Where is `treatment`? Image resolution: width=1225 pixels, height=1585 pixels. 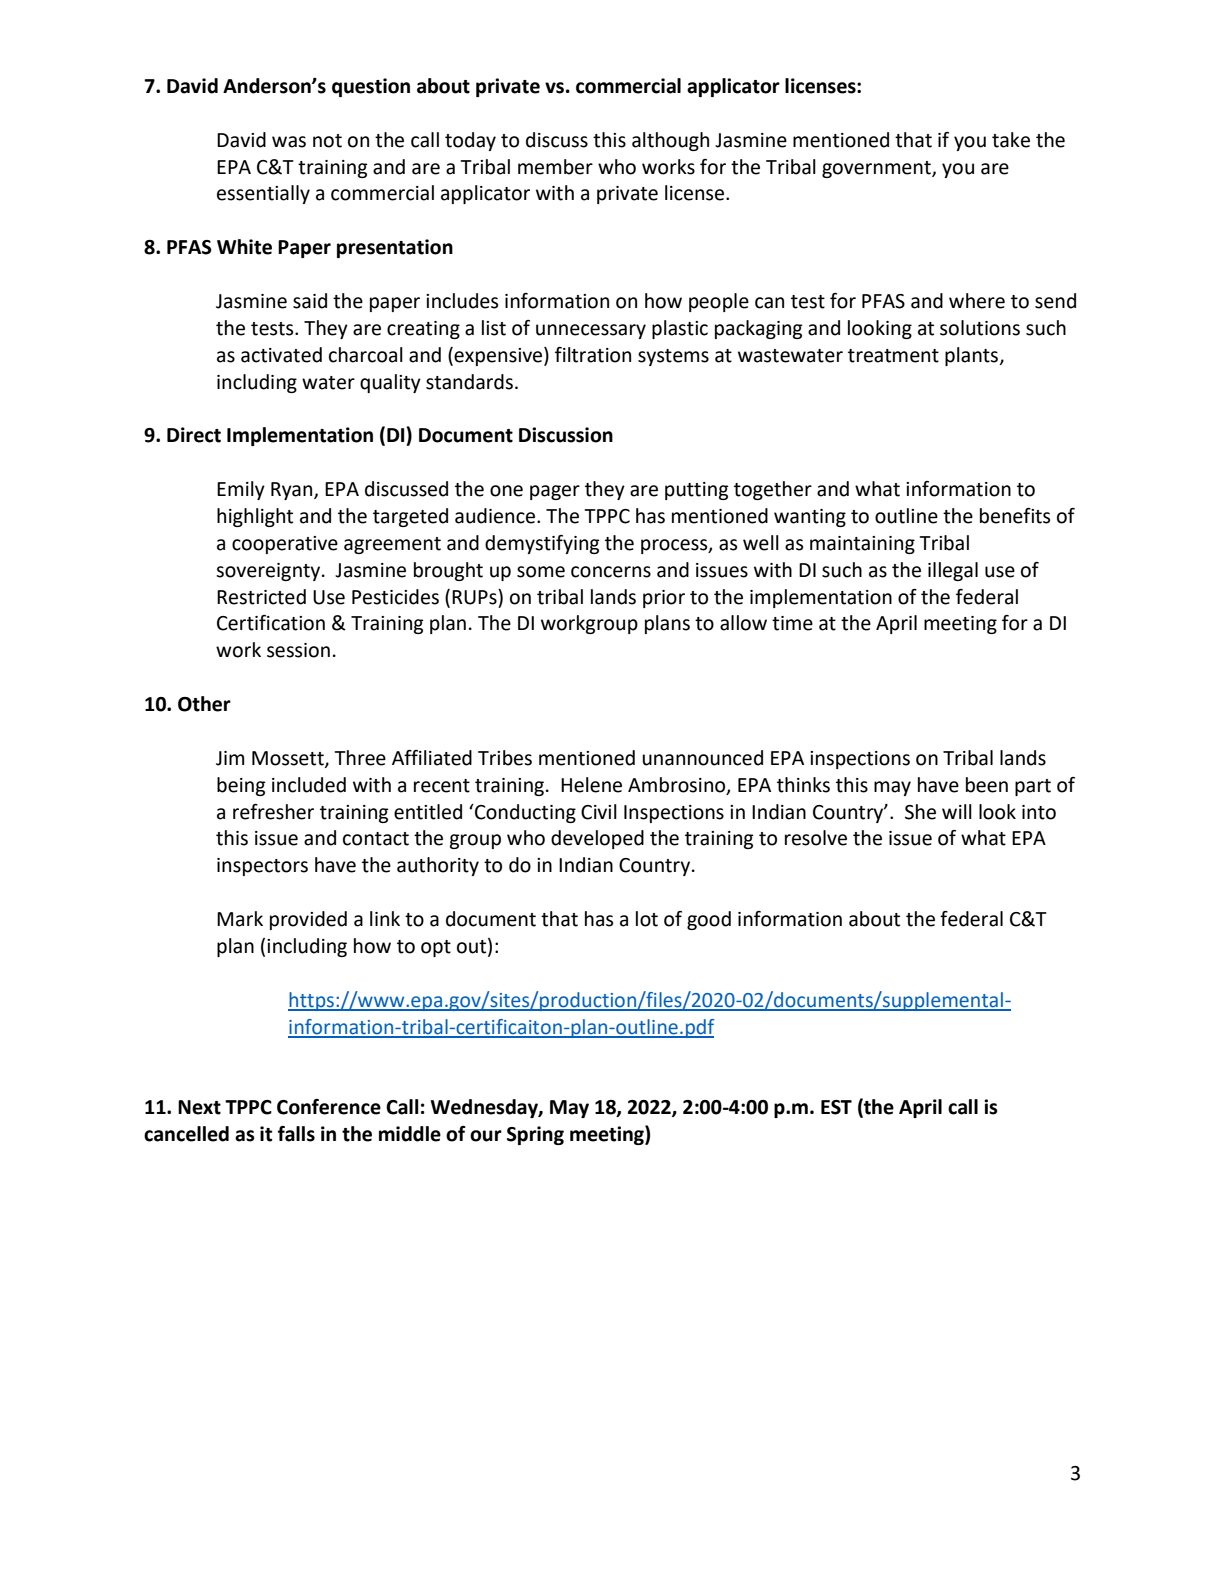 treatment is located at coordinates (893, 356).
